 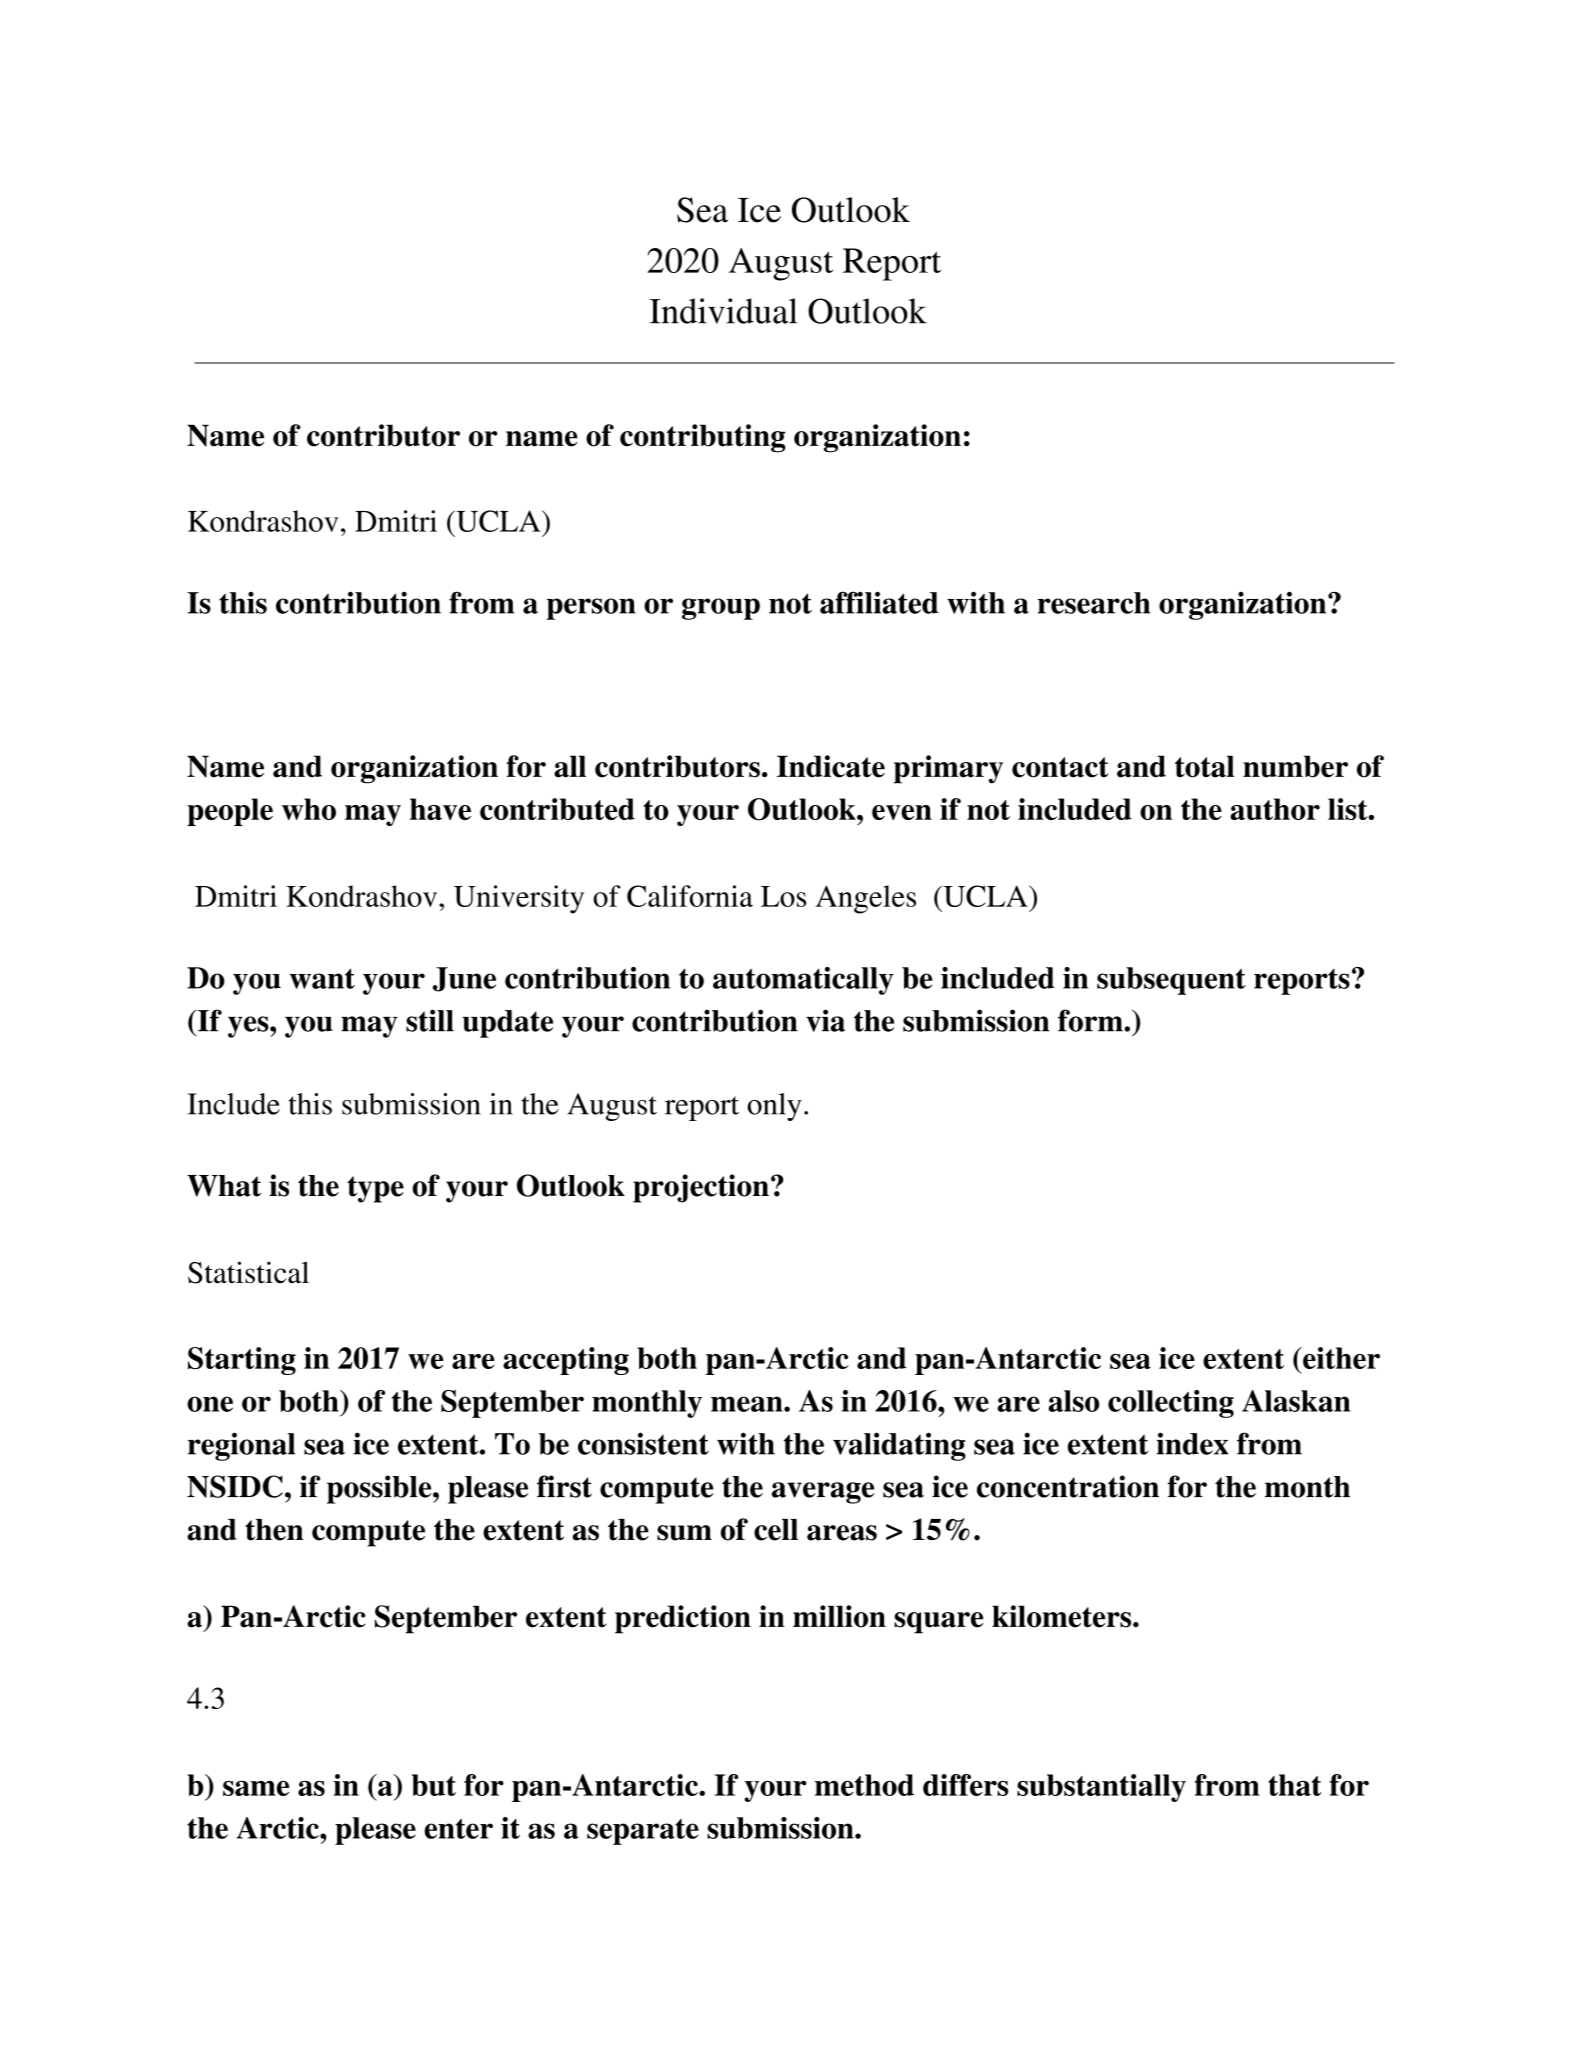 I want to click on only, so click(x=774, y=1107).
